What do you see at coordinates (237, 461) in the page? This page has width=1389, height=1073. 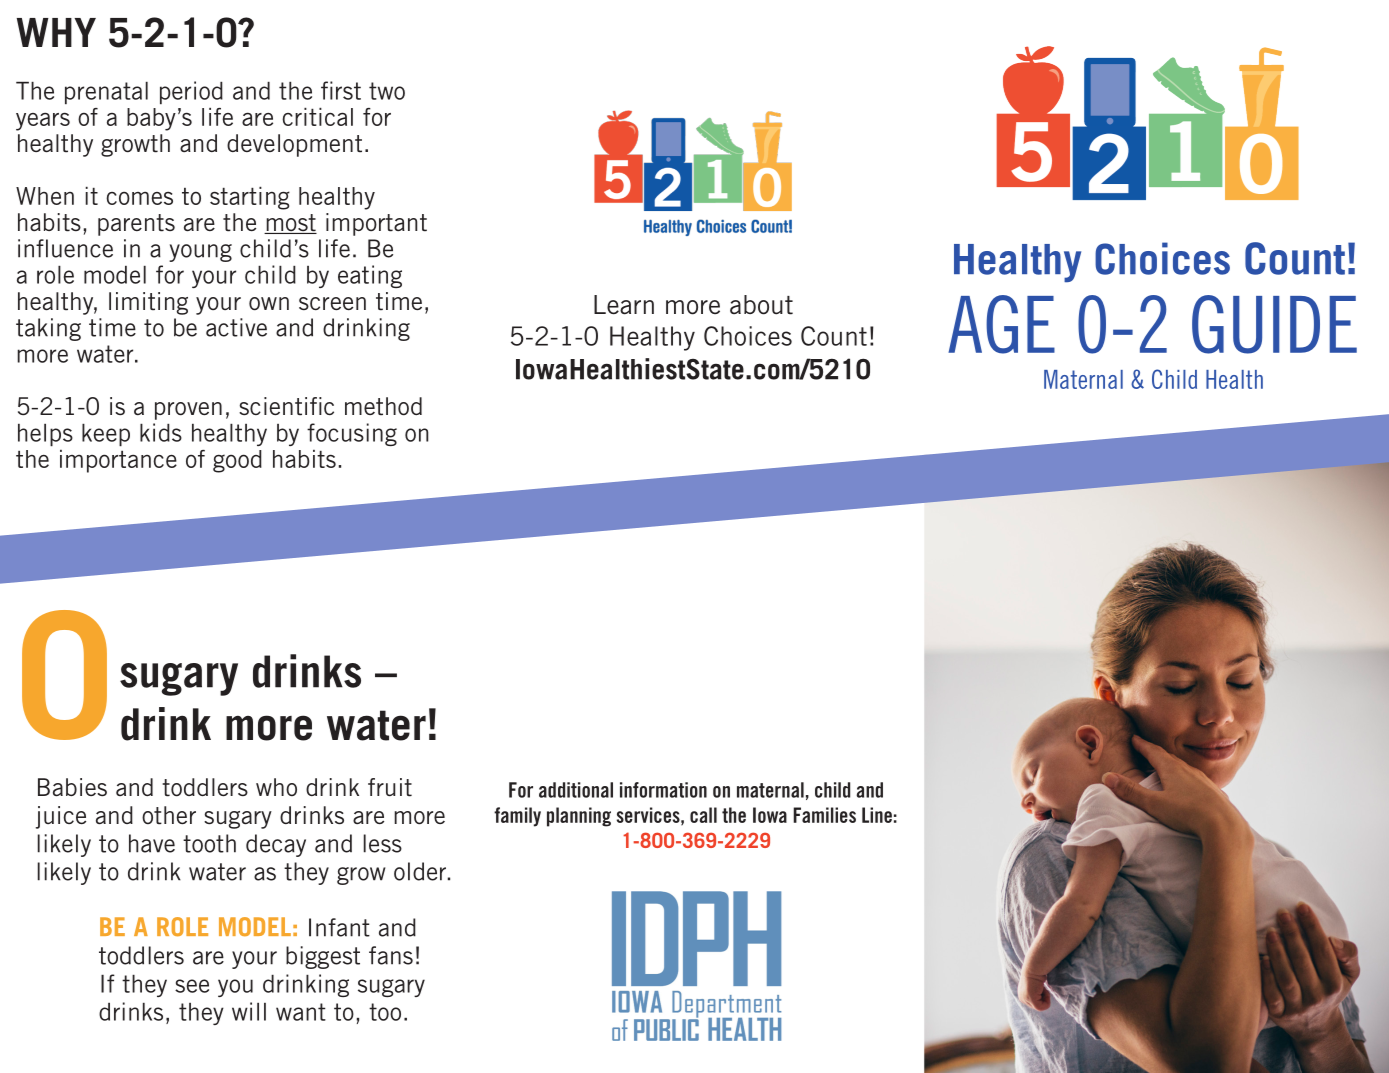 I see `good` at bounding box center [237, 461].
